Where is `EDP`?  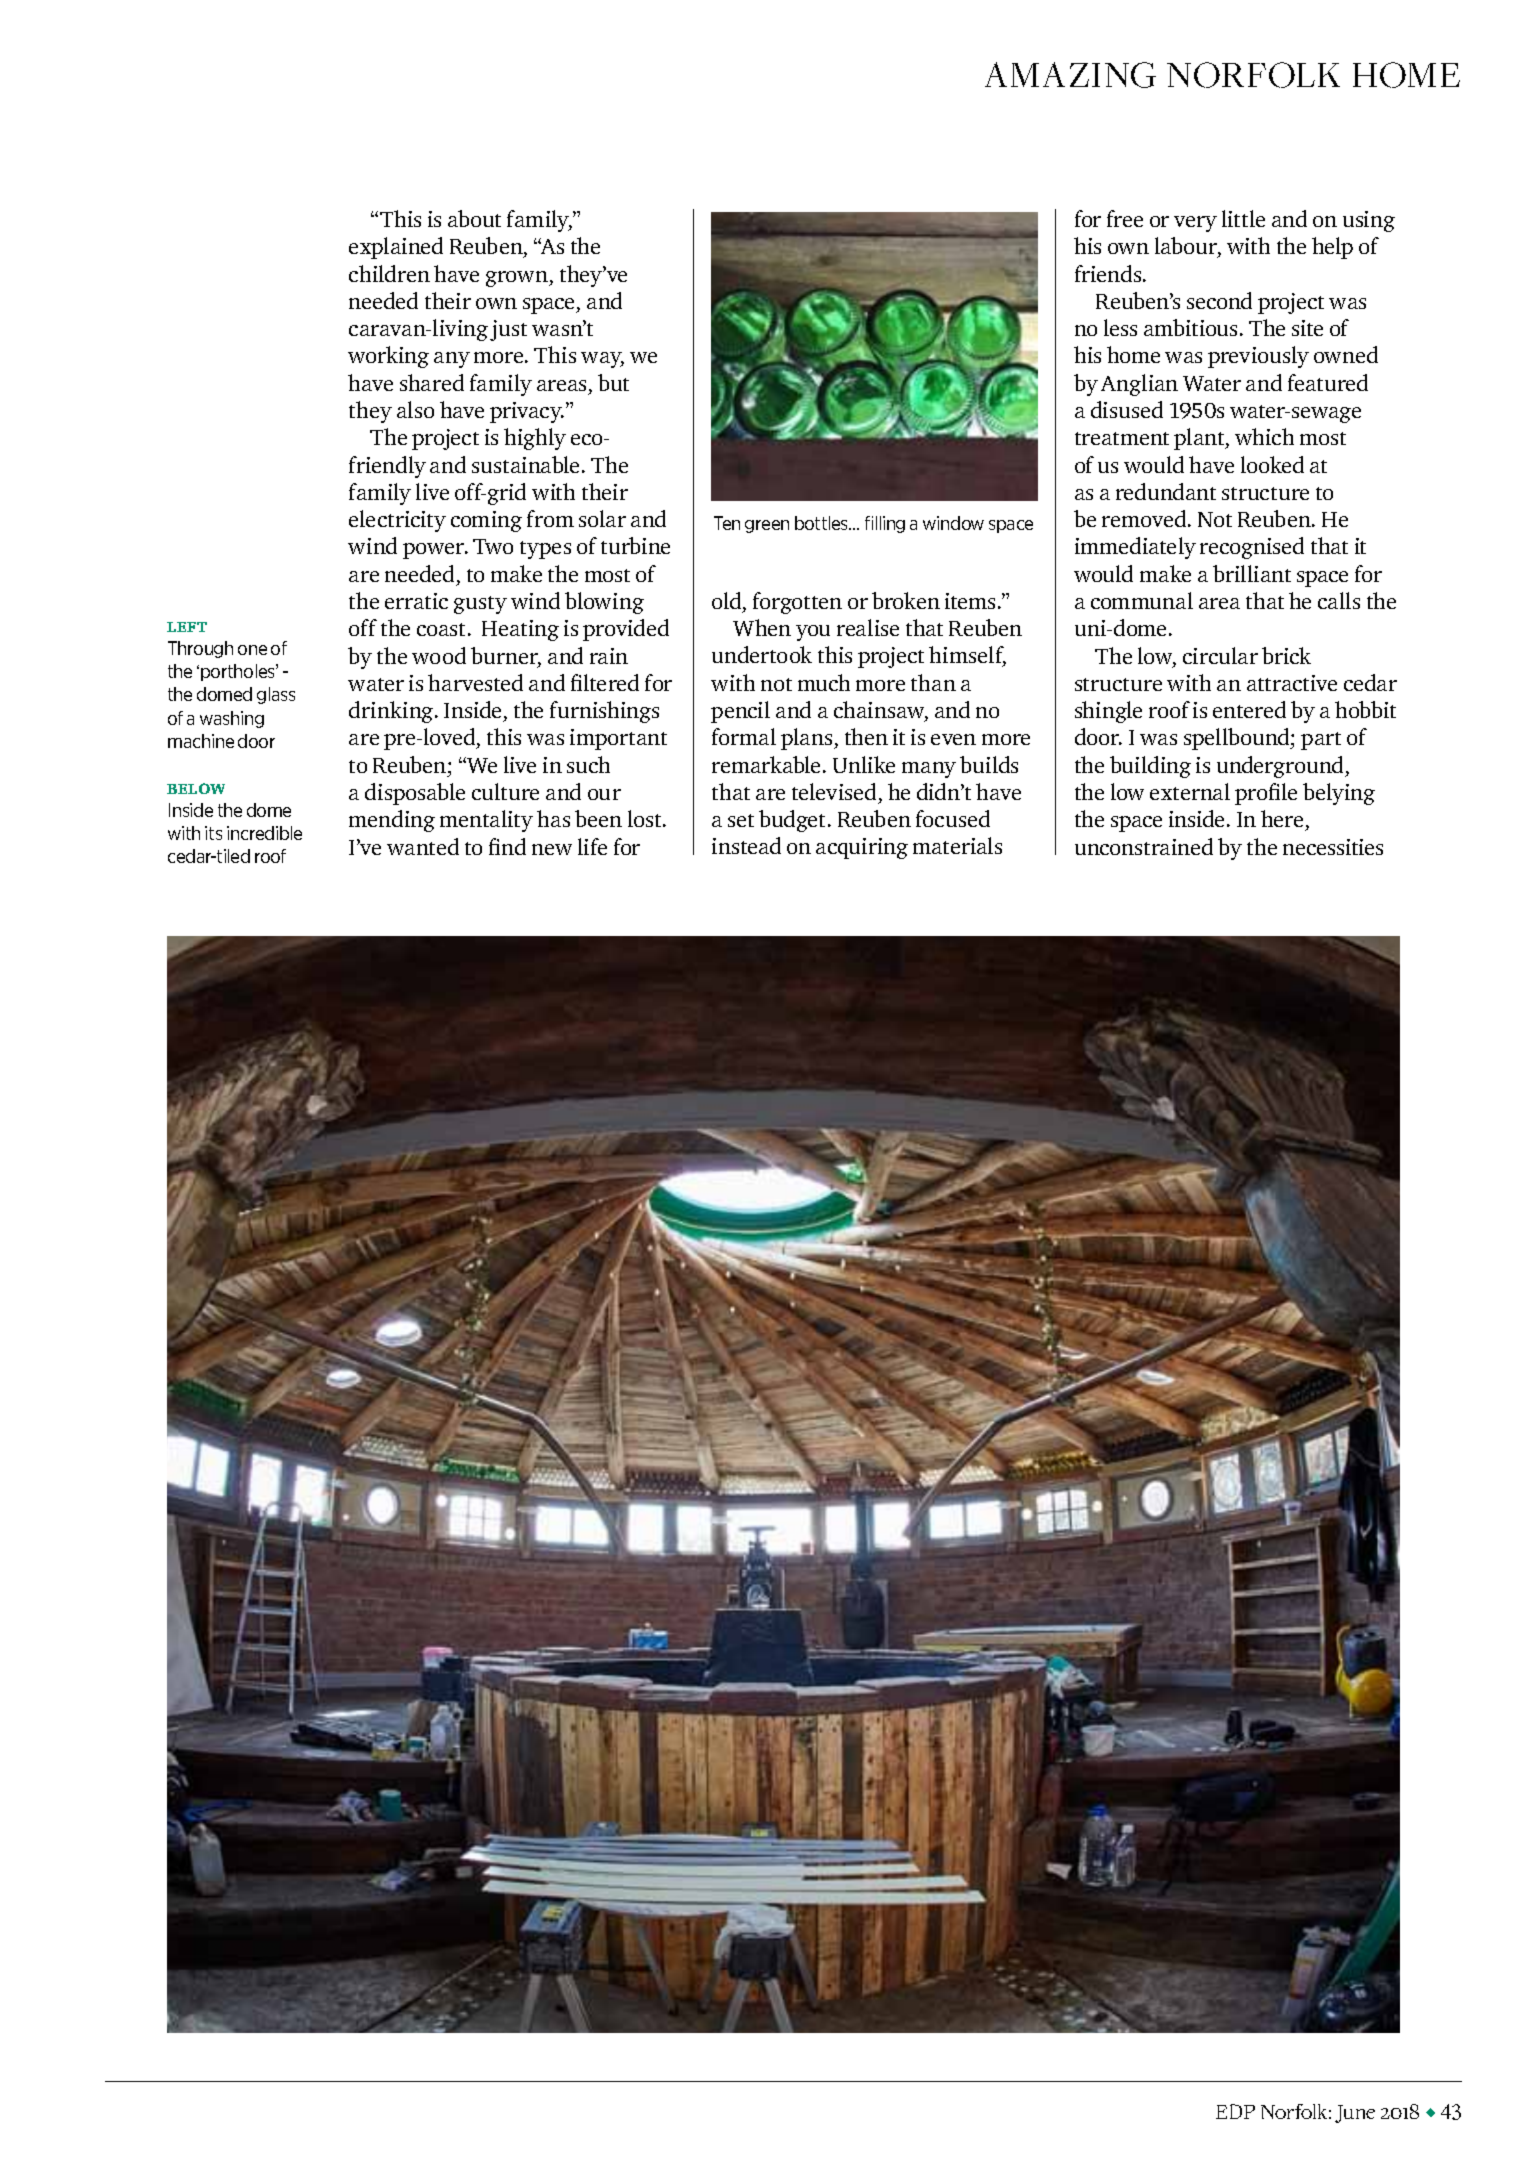 EDP is located at coordinates (1235, 2111).
